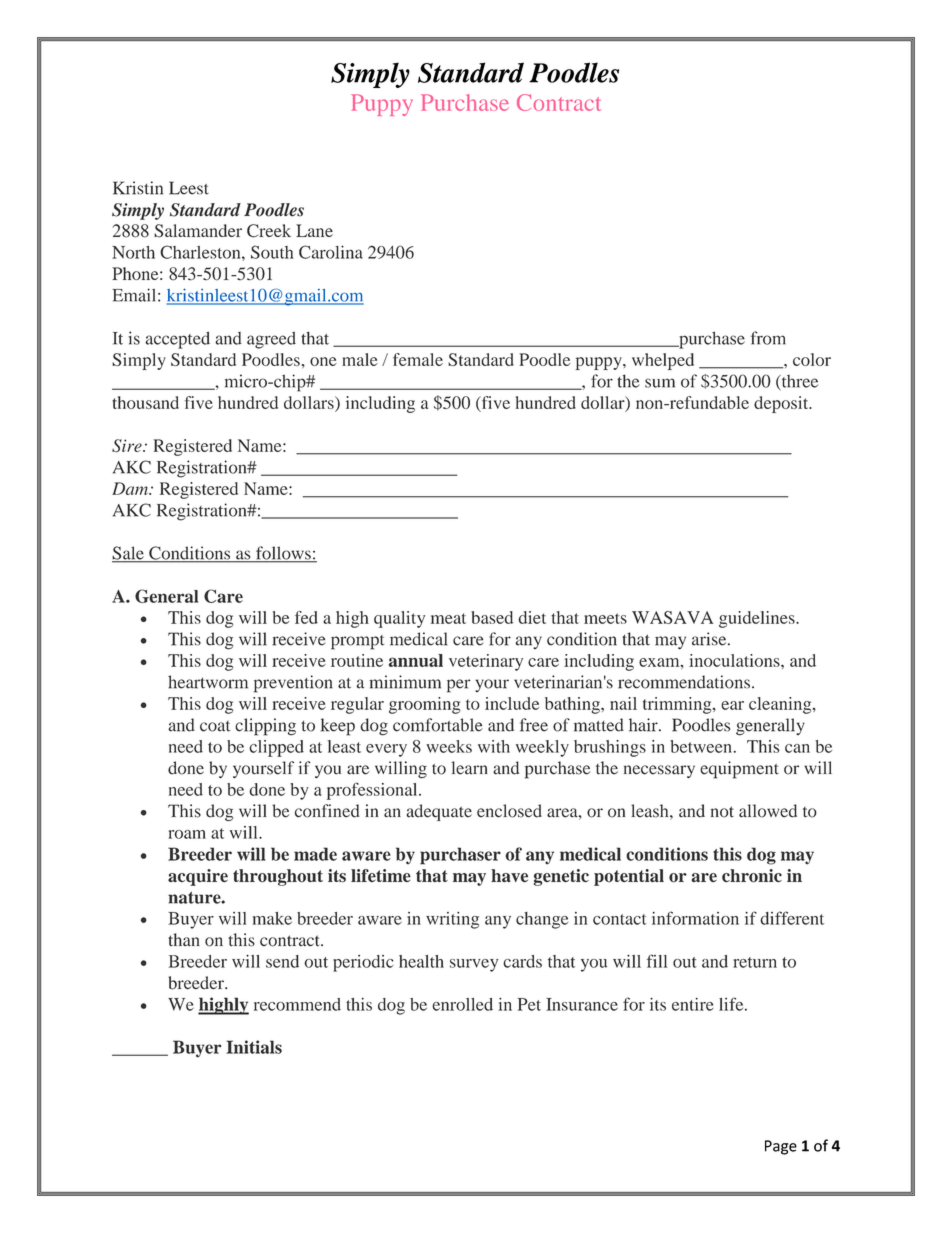 This document has height=1233, width=952. Describe the element at coordinates (254, 1047) in the document. I see `Initials` at that location.
